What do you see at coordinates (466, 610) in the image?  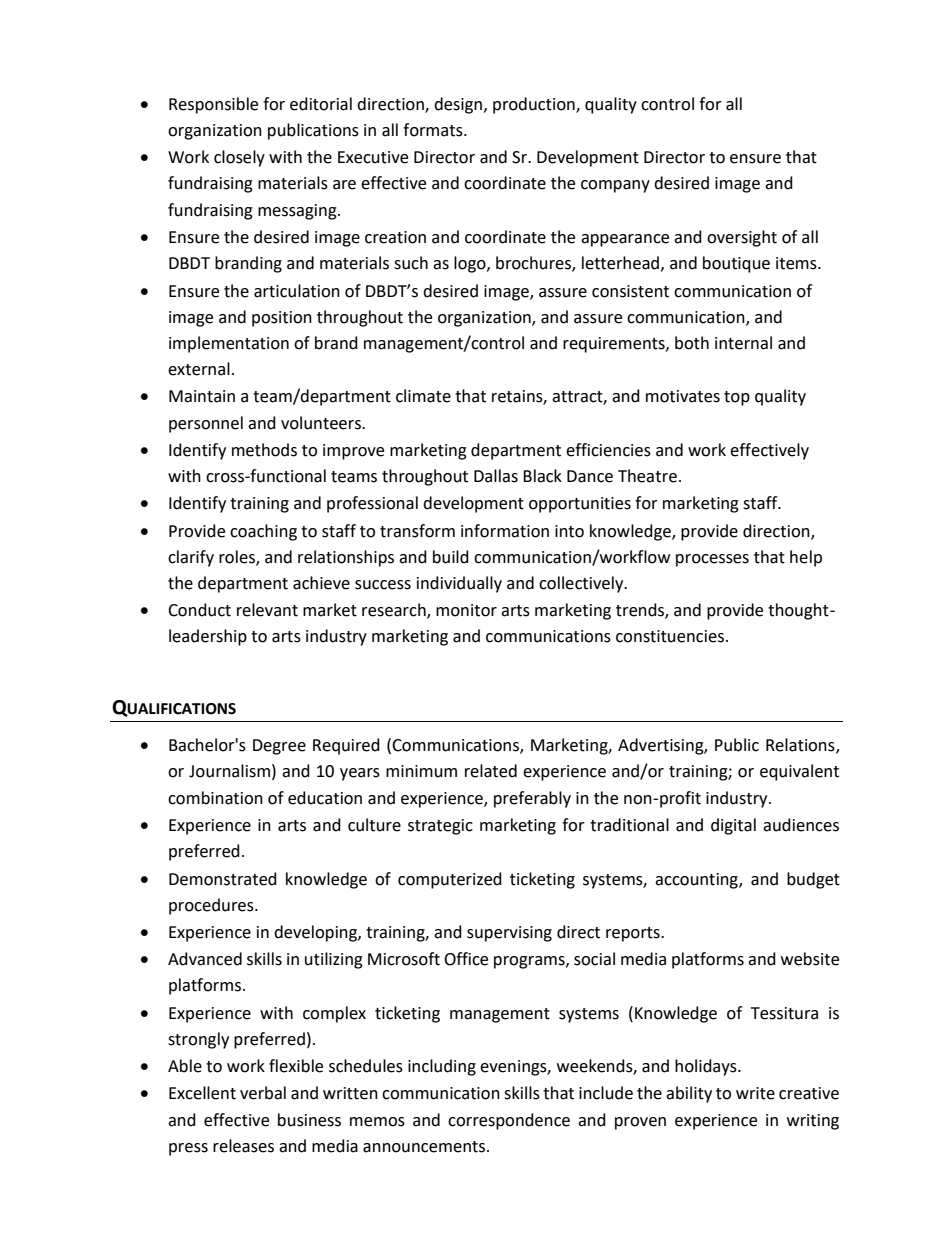 I see `monitor` at bounding box center [466, 610].
